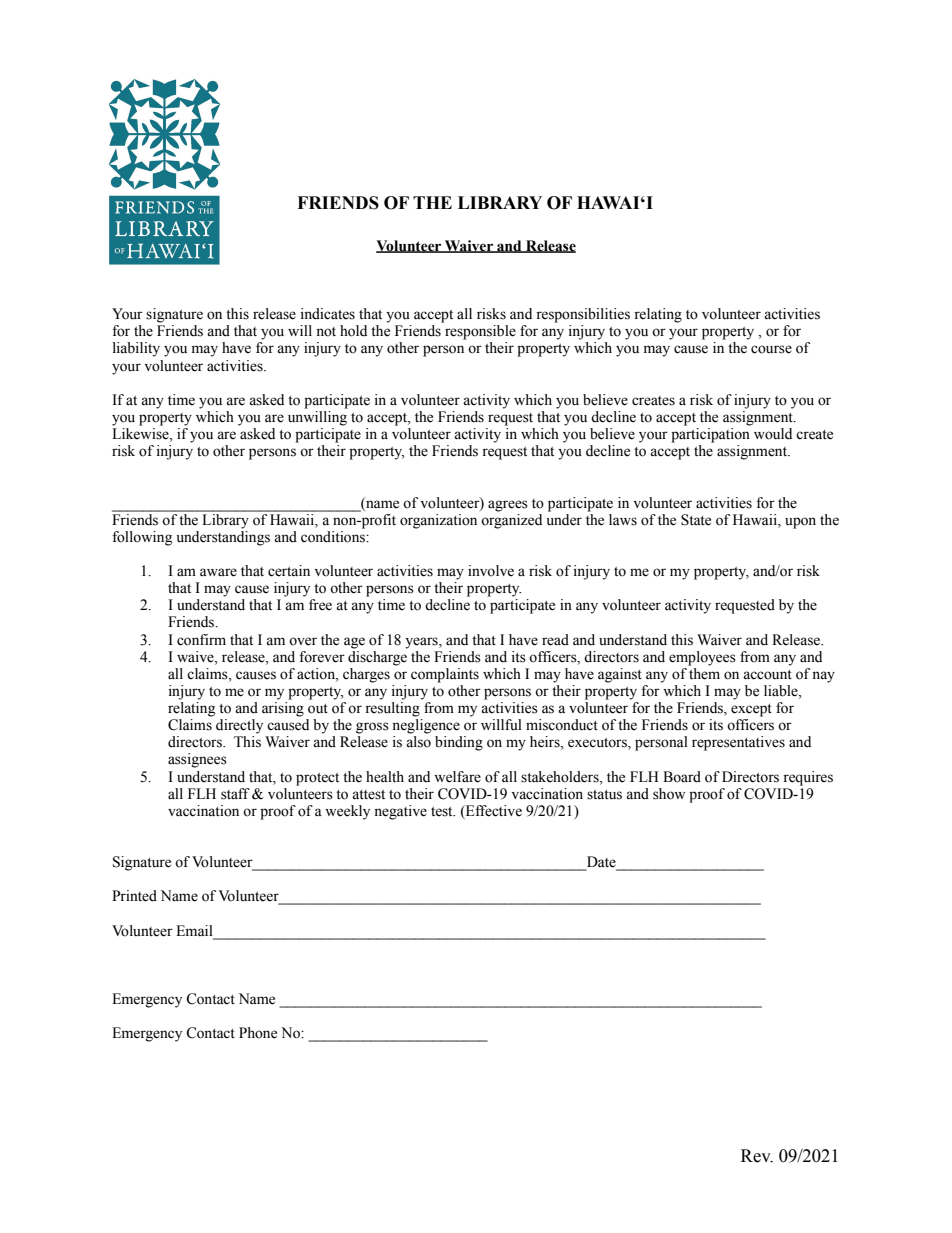  Describe the element at coordinates (508, 506) in the screenshot. I see `agrees` at that location.
